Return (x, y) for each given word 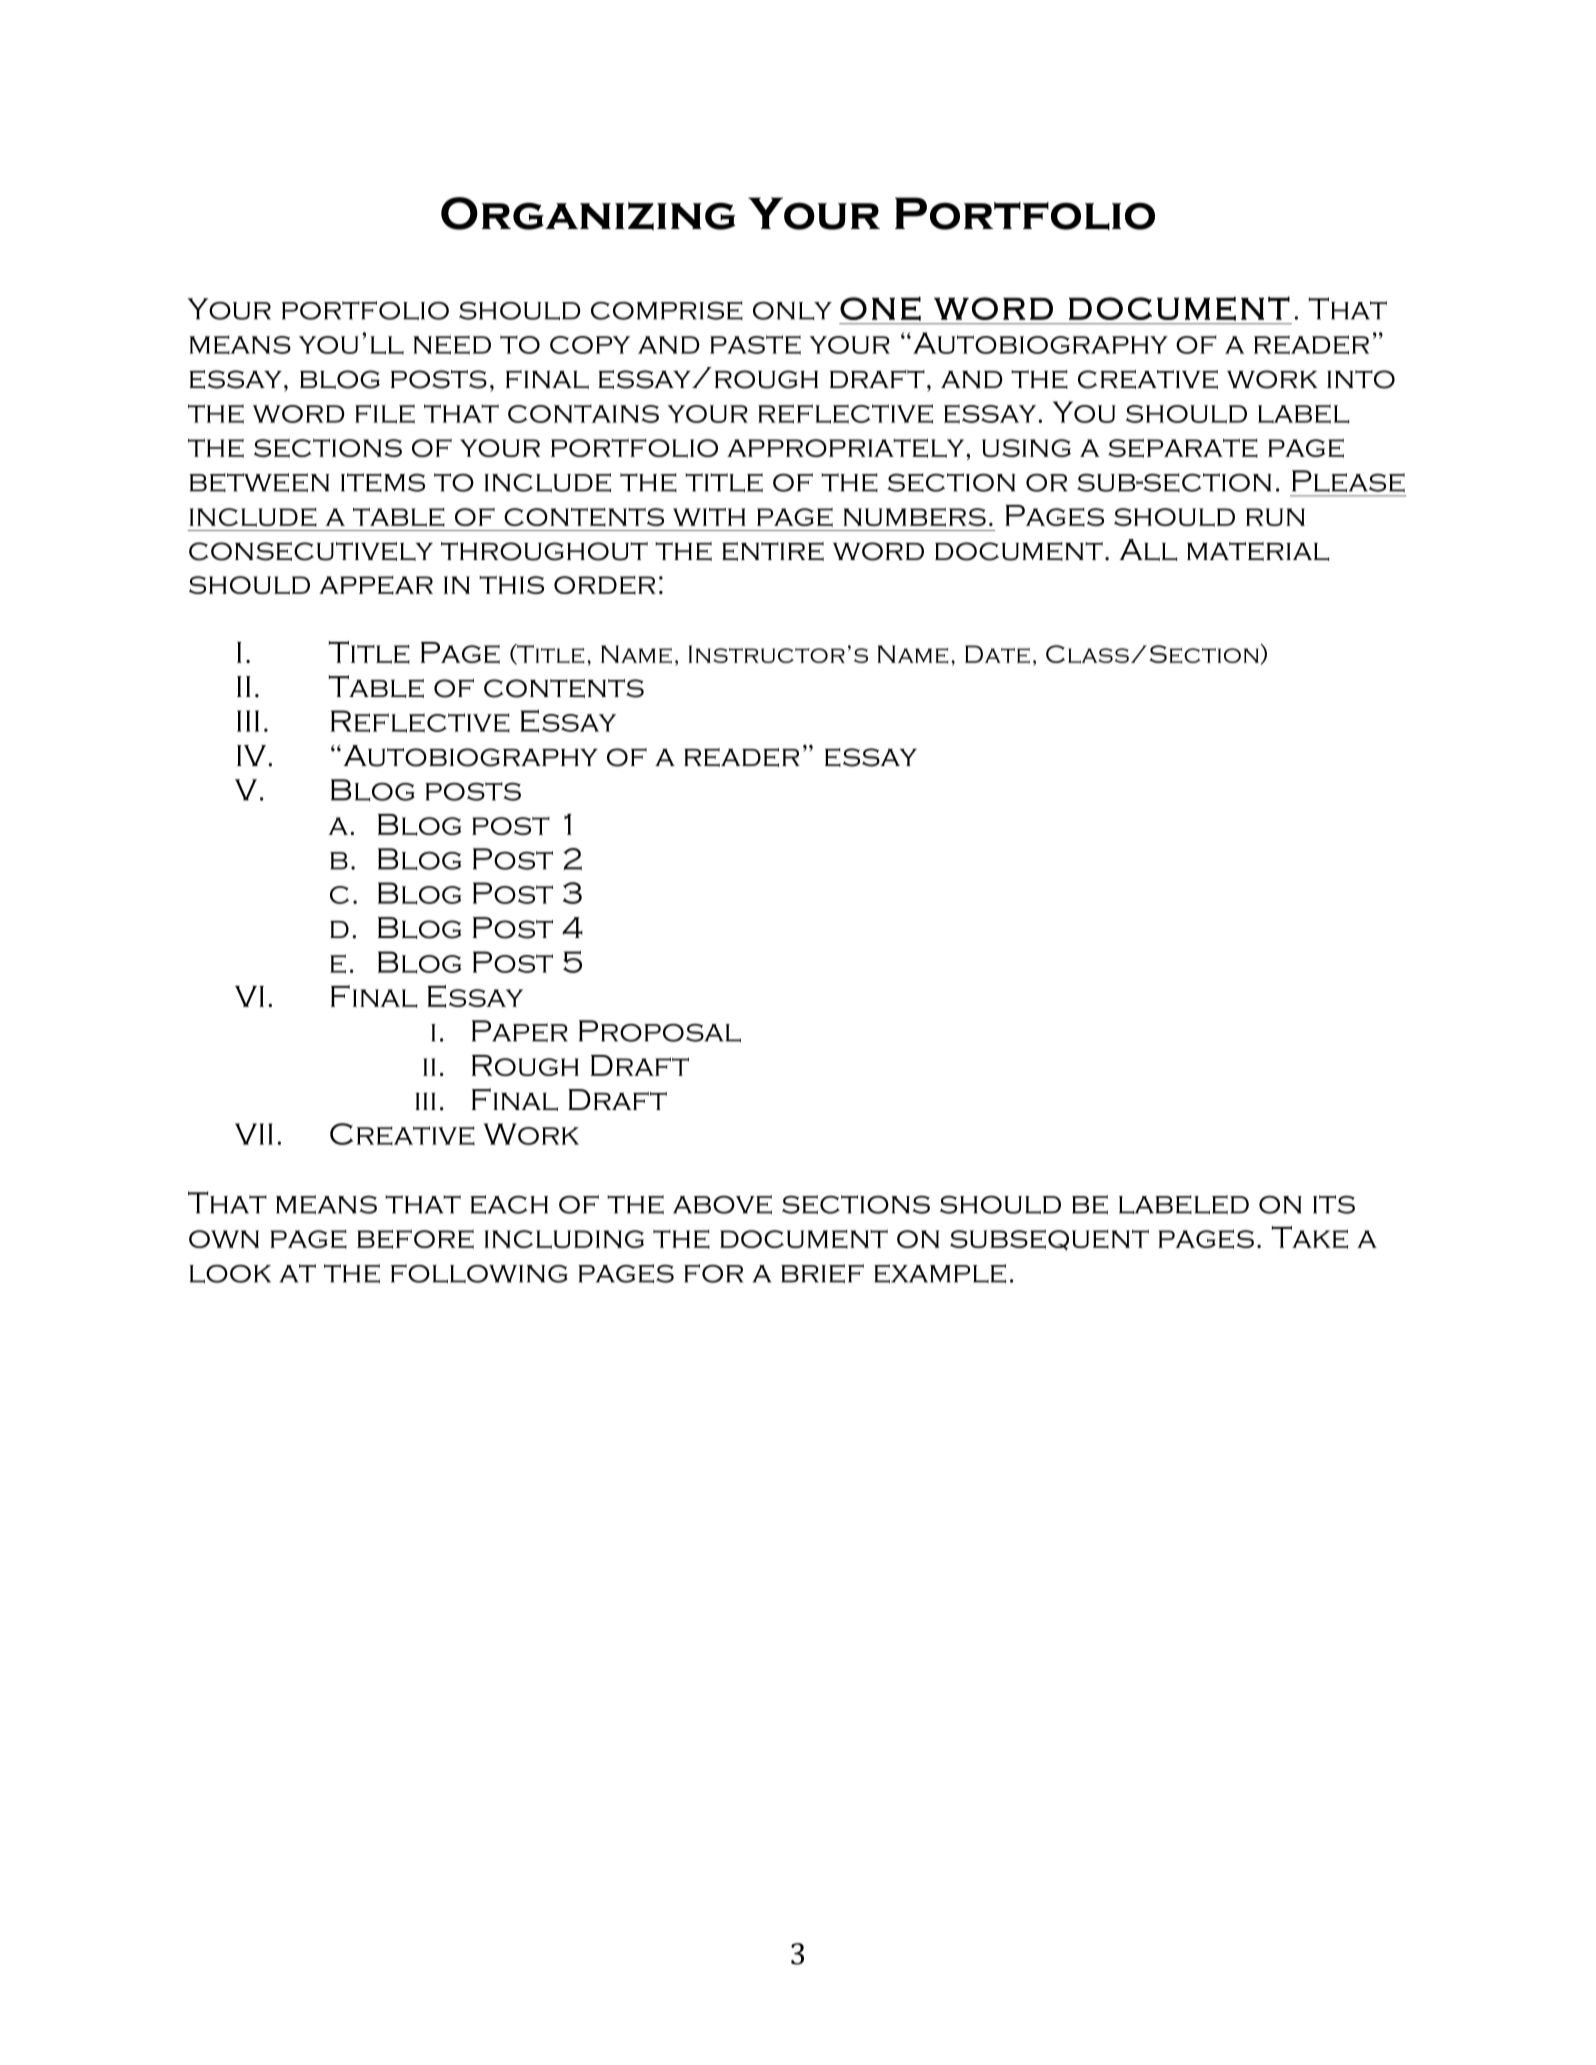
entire (773, 551)
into (1361, 379)
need (452, 345)
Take (1310, 1237)
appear (376, 585)
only (792, 310)
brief (822, 1273)
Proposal (660, 1031)
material (1258, 551)
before (415, 1239)
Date (997, 654)
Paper (520, 1031)
